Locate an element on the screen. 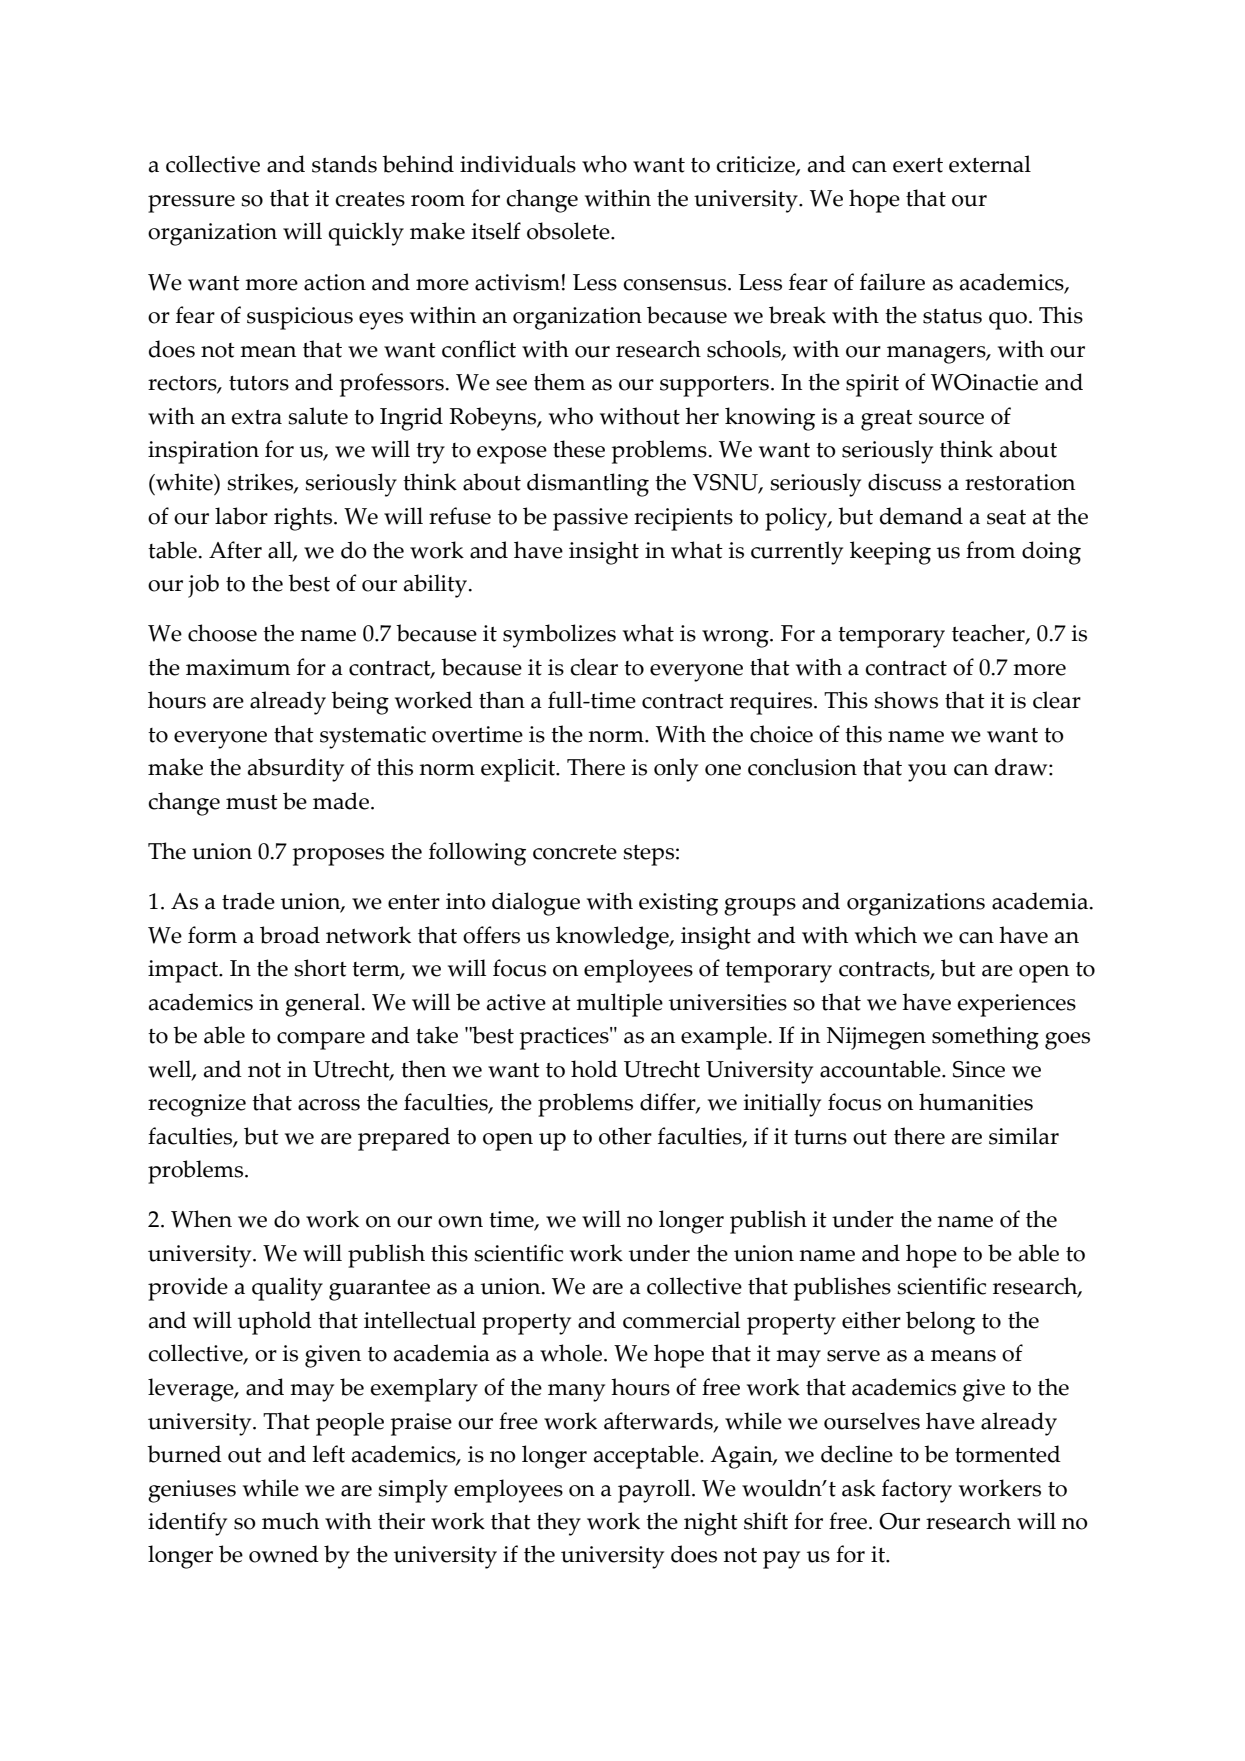  concrete is located at coordinates (575, 852).
